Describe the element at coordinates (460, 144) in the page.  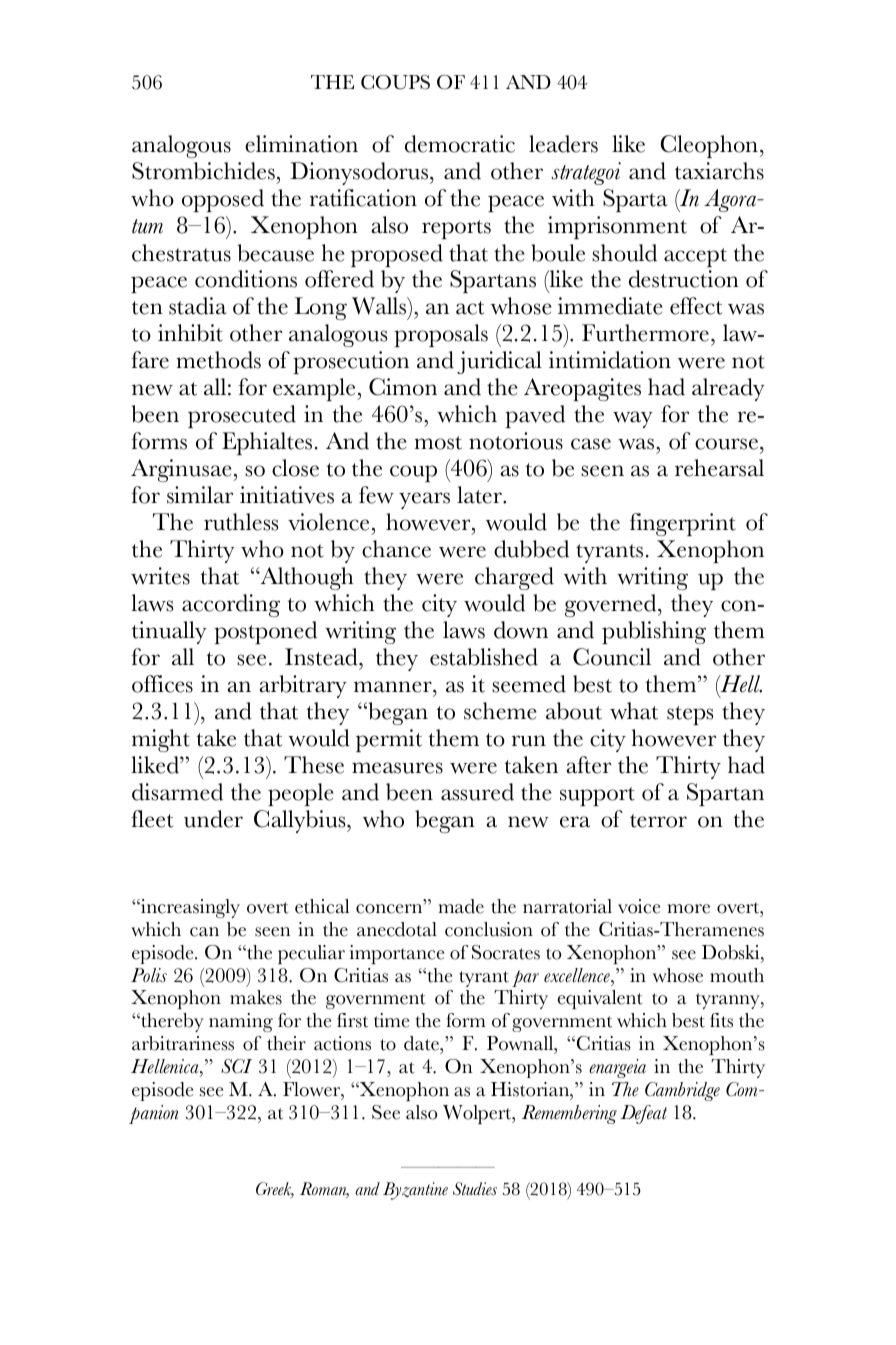
I see `democratic` at that location.
